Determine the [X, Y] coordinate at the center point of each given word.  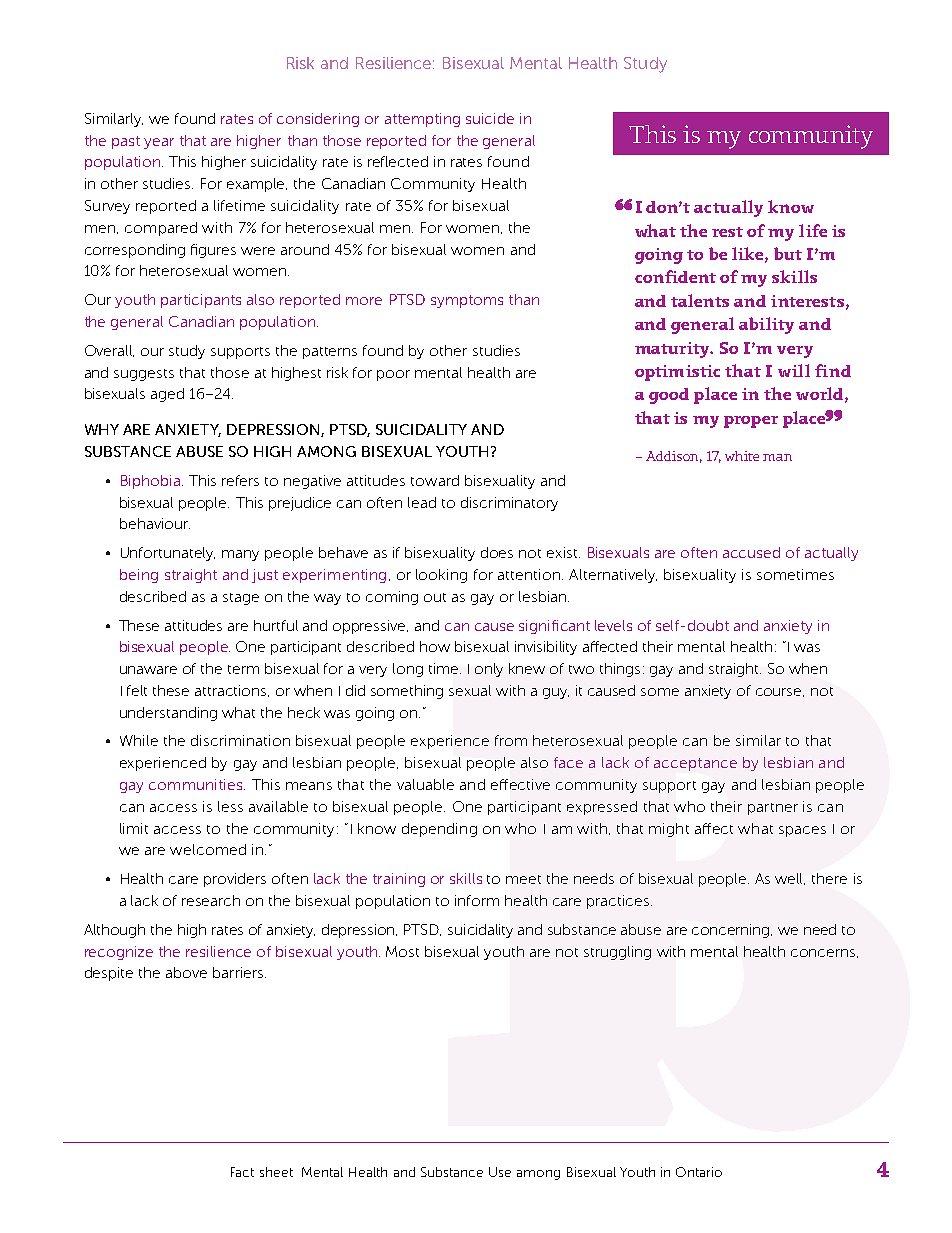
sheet [276, 1172]
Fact [242, 1172]
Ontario [699, 1172]
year [159, 143]
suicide [490, 118]
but [788, 253]
